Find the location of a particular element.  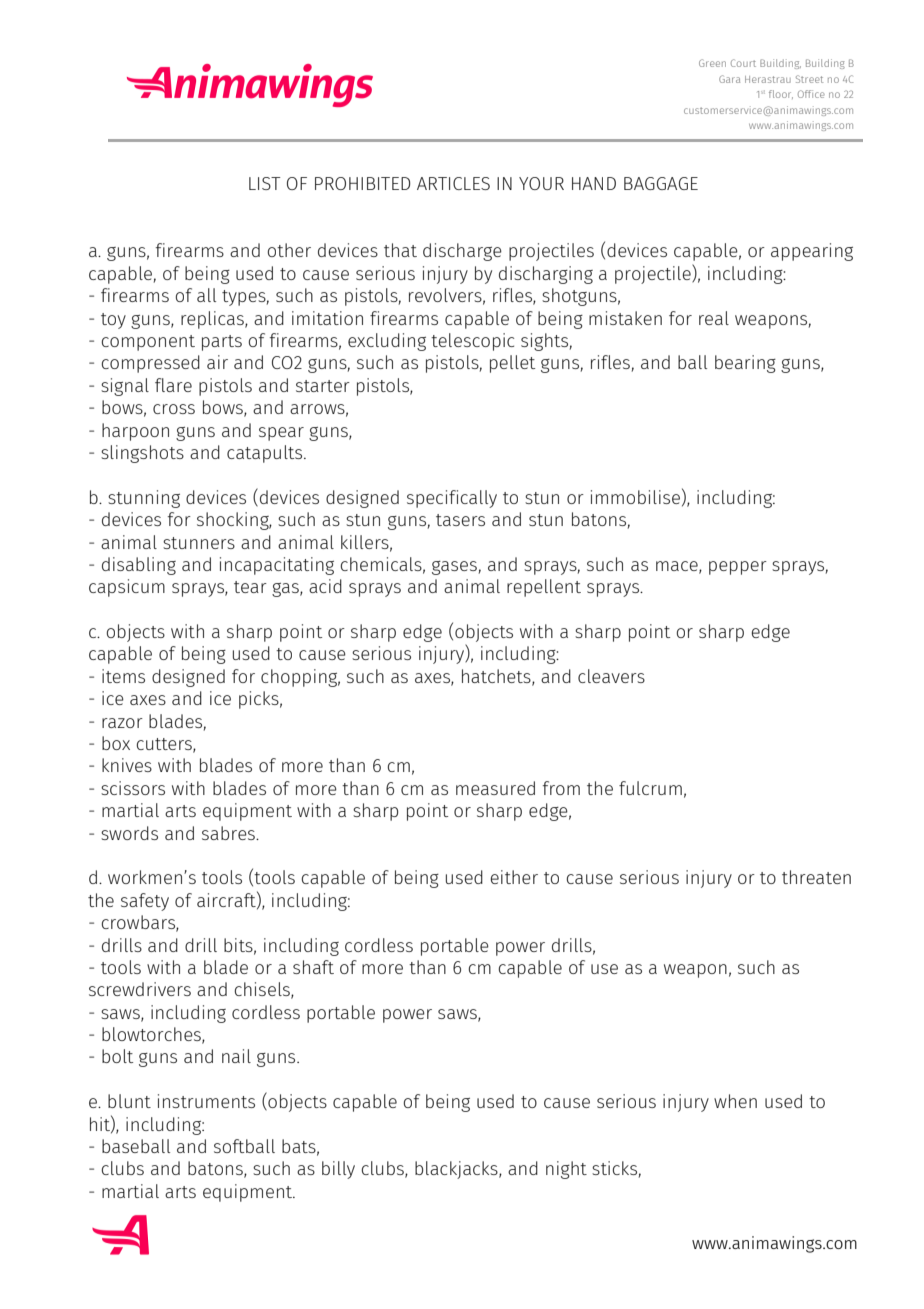

Gara is located at coordinates (729, 79).
